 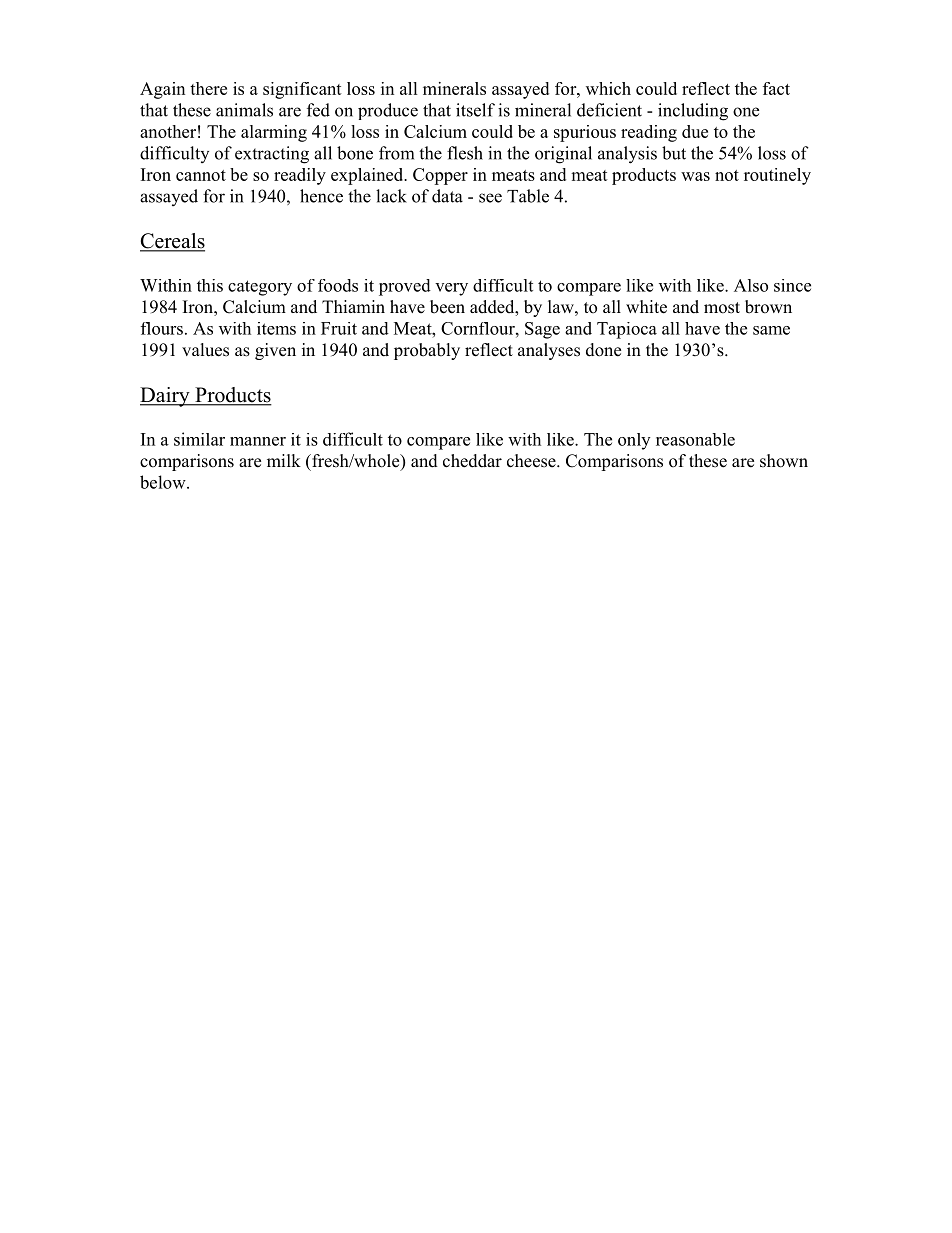 I want to click on cannot, so click(x=201, y=175).
